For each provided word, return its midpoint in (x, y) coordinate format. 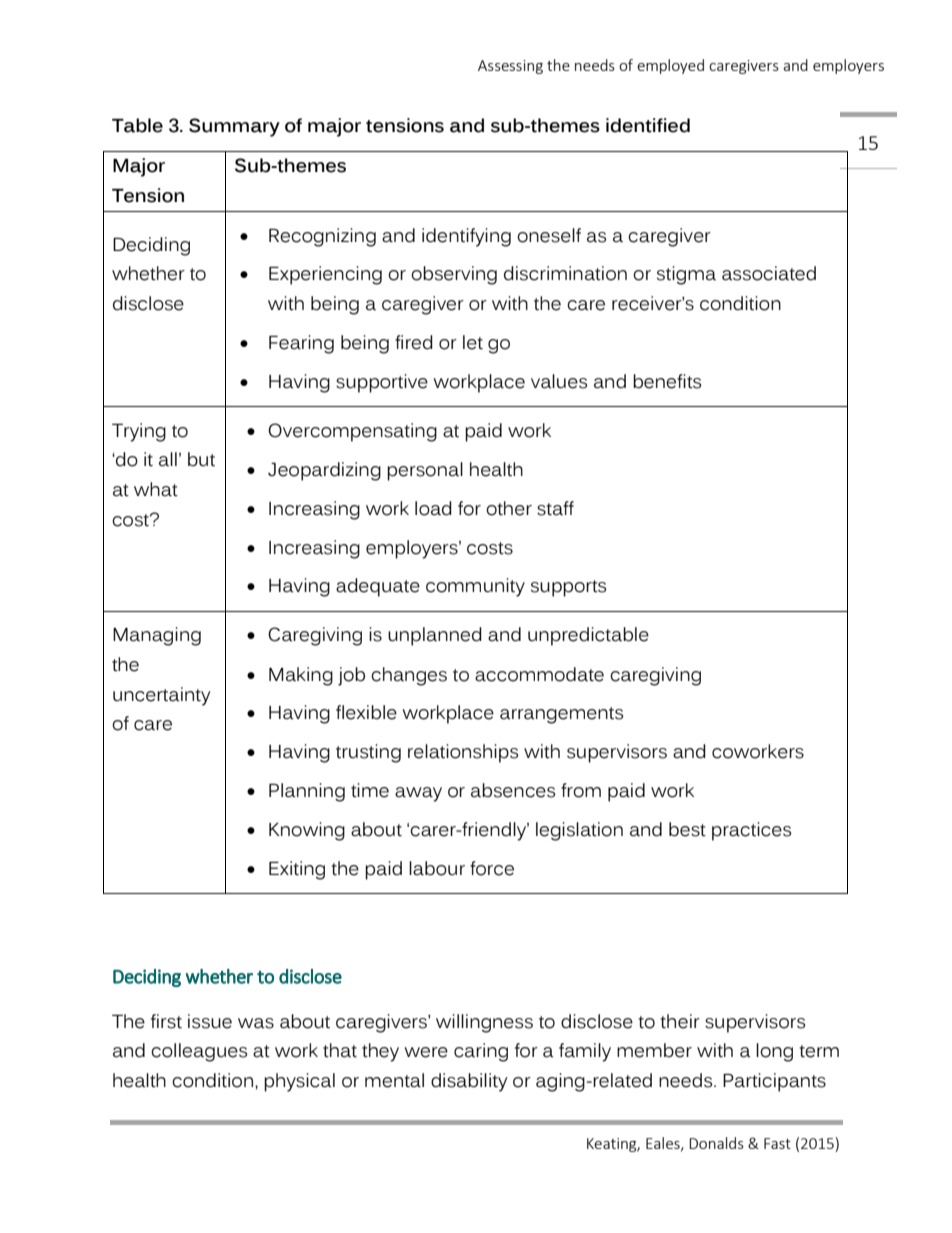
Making (301, 676)
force (492, 868)
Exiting (297, 870)
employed (670, 66)
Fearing (301, 344)
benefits (667, 381)
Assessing (510, 67)
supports (568, 588)
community (475, 587)
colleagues (199, 1052)
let (473, 342)
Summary (234, 127)
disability (469, 1082)
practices (751, 831)
